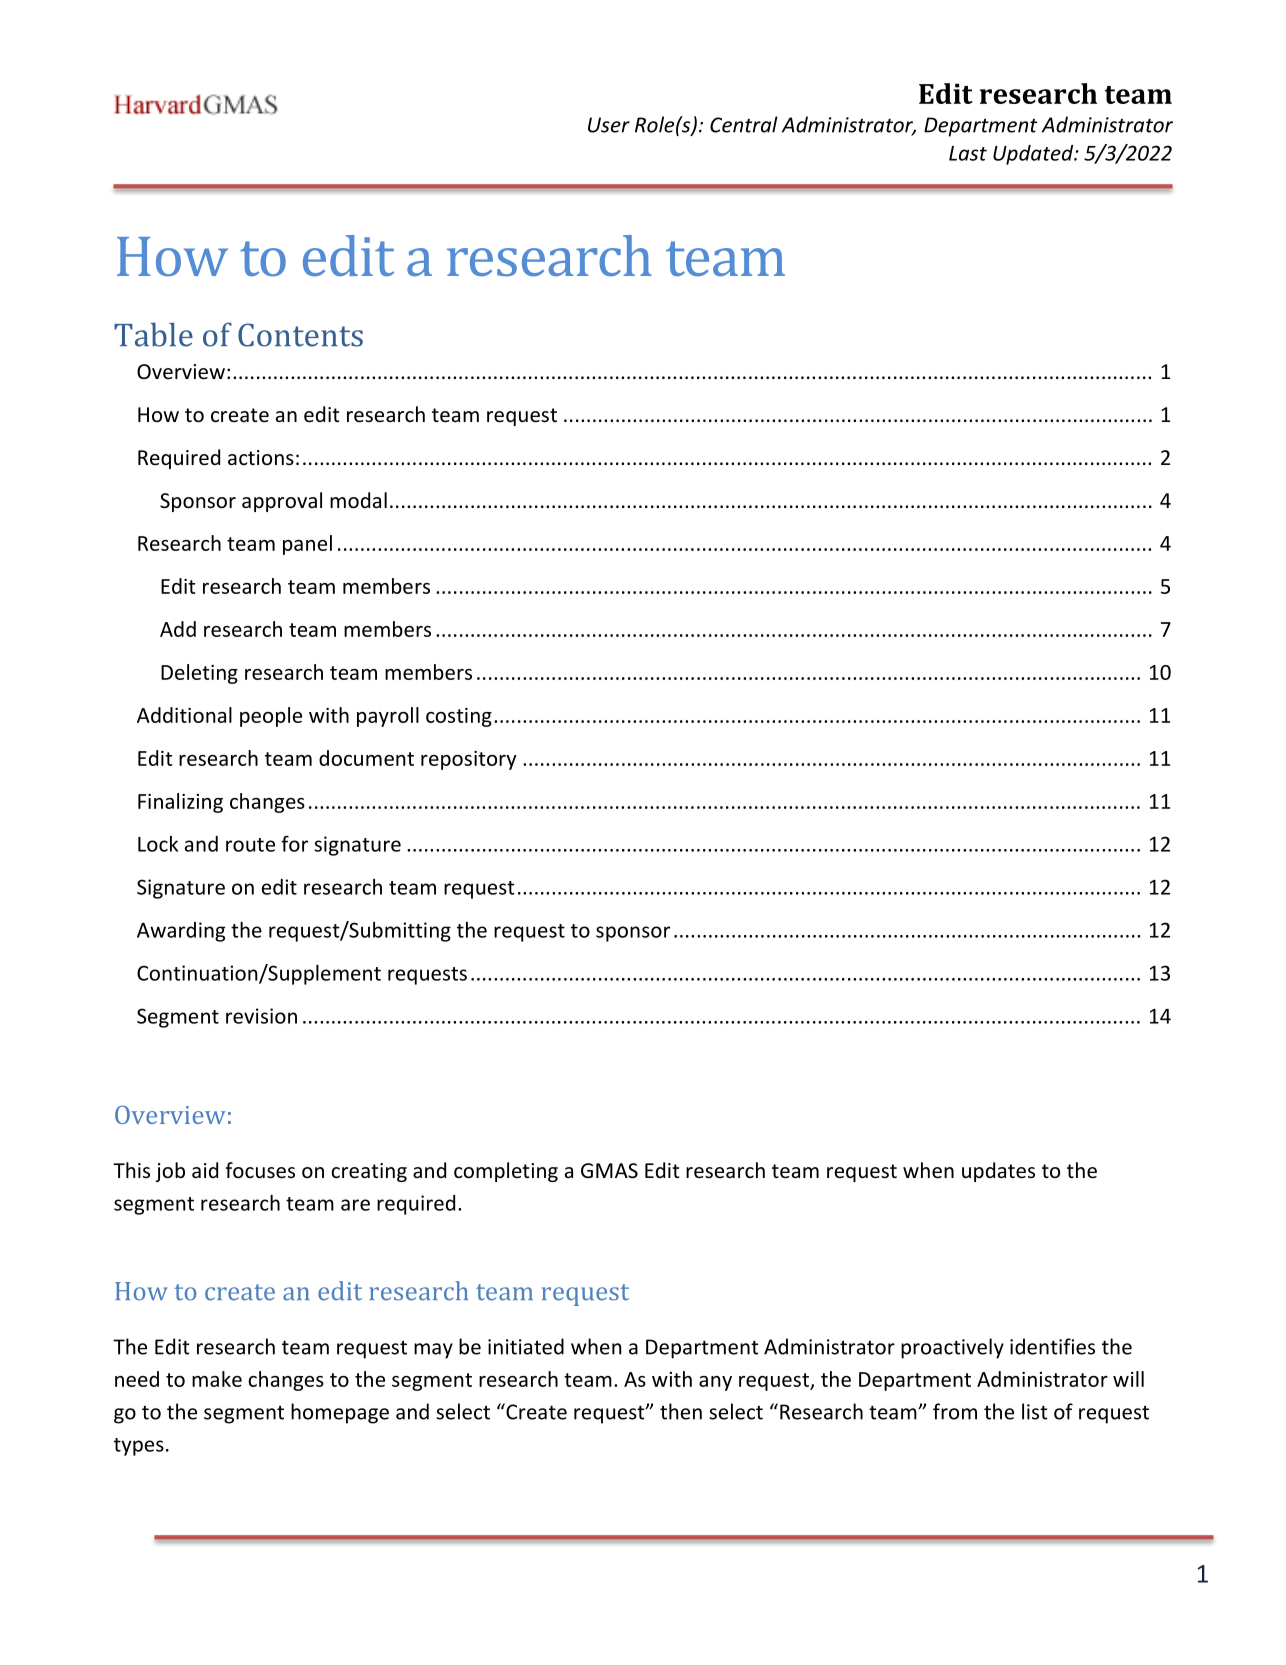  Describe the element at coordinates (1035, 1411) in the document. I see `list` at that location.
